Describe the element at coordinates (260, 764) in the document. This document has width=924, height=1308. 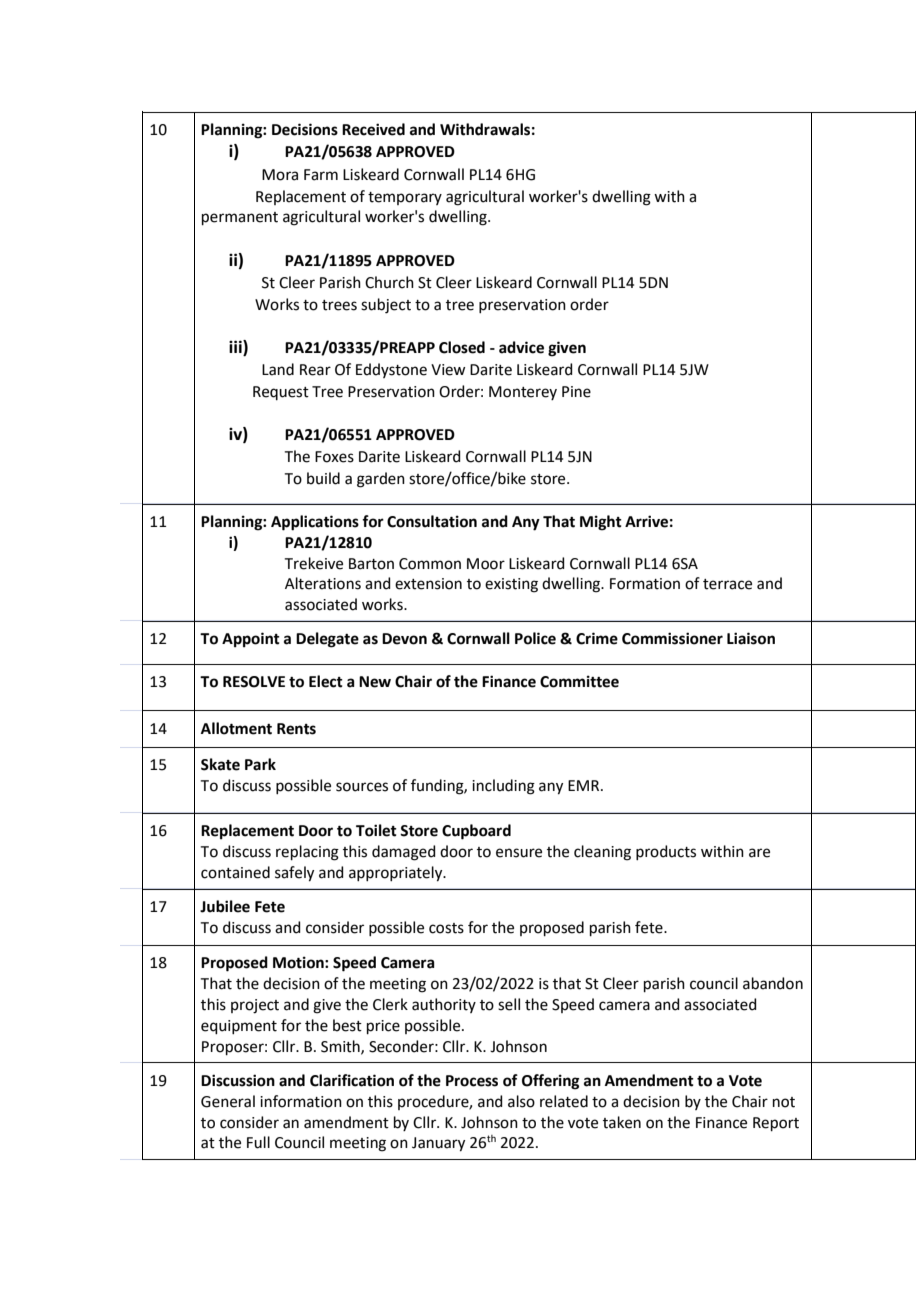
I see `Park` at that location.
